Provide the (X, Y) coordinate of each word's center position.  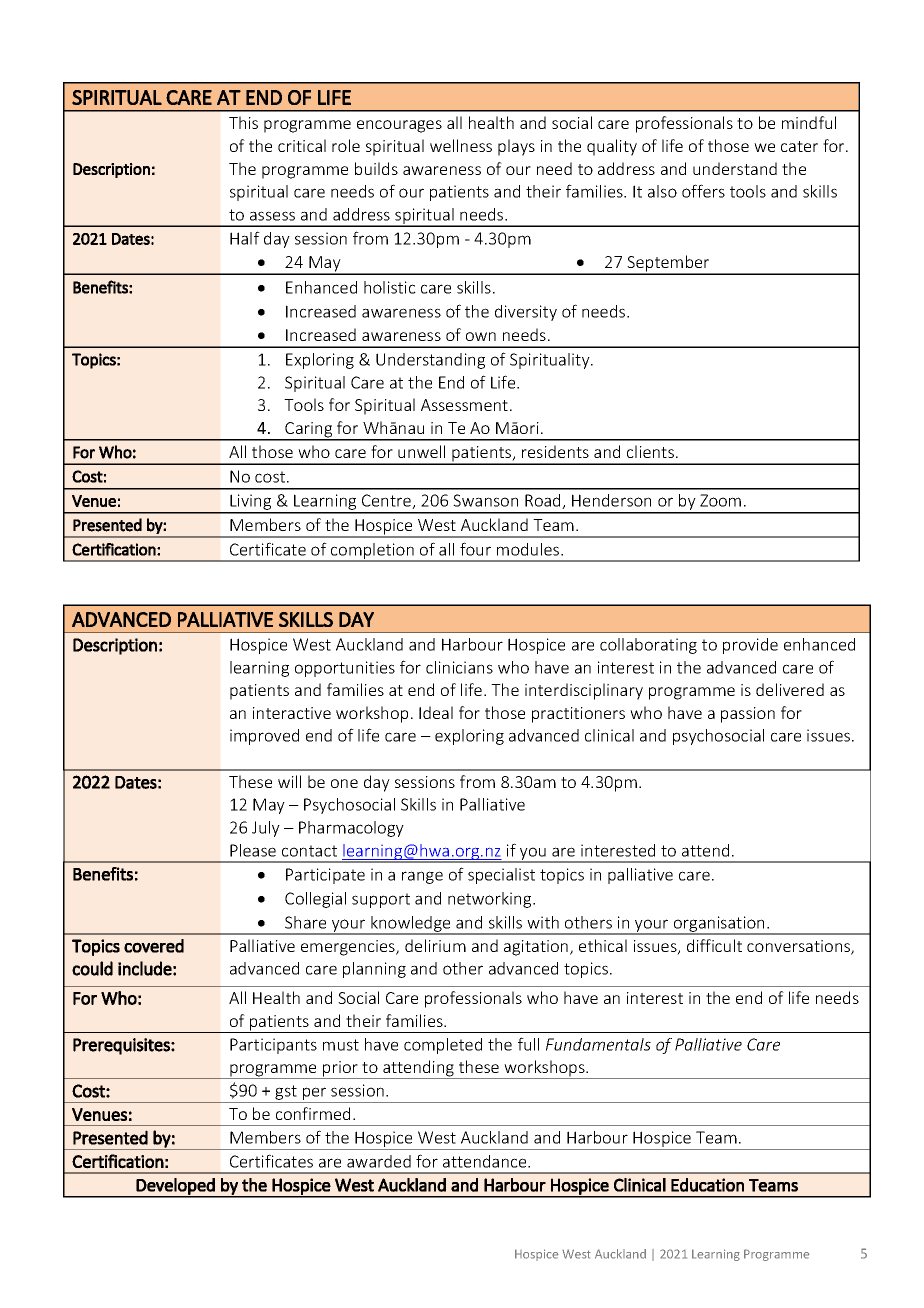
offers (703, 191)
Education (707, 1185)
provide (750, 646)
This (243, 122)
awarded (379, 1161)
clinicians (459, 667)
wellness (461, 145)
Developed (176, 1187)
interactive (292, 713)
